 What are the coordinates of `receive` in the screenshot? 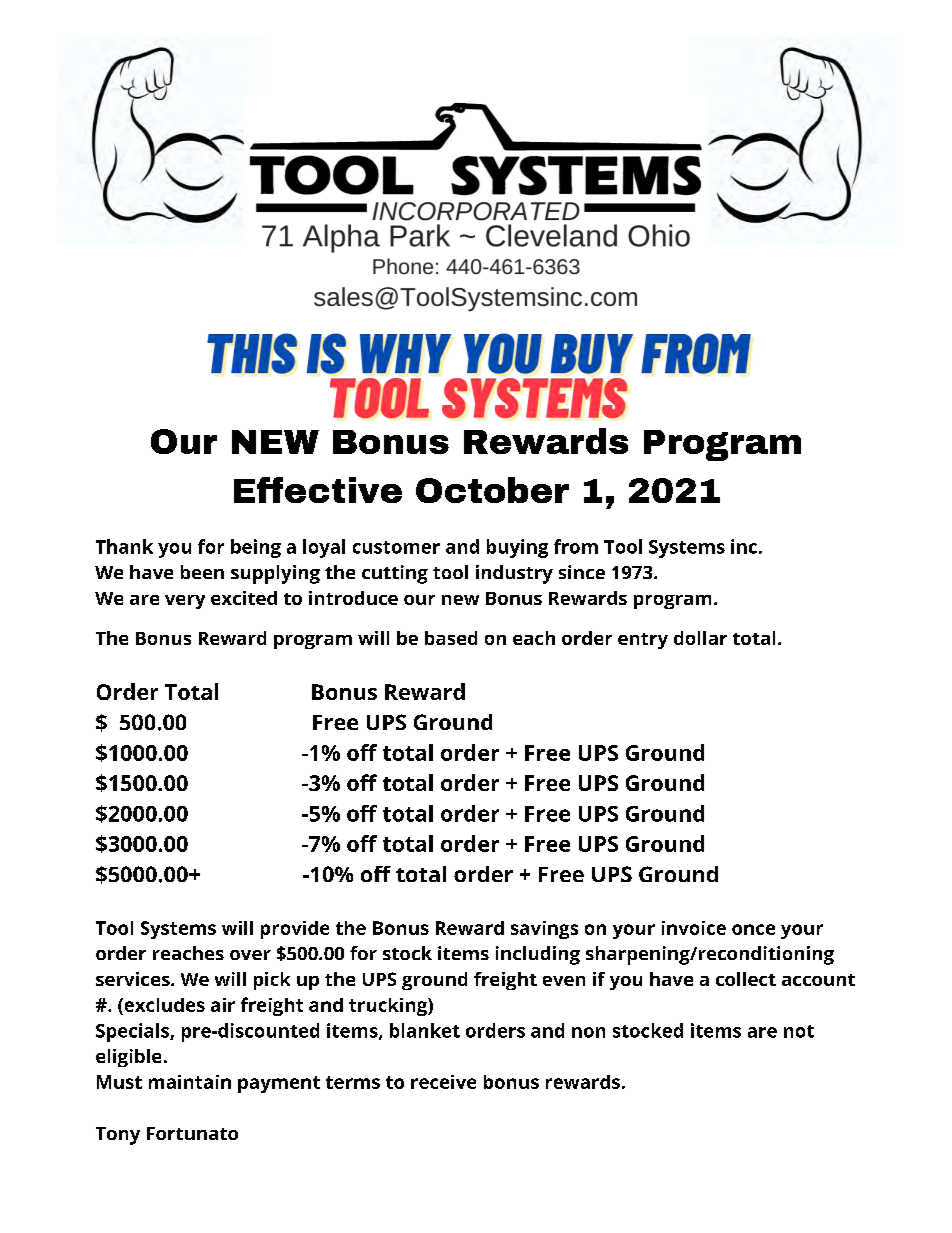 It's located at (443, 1082).
